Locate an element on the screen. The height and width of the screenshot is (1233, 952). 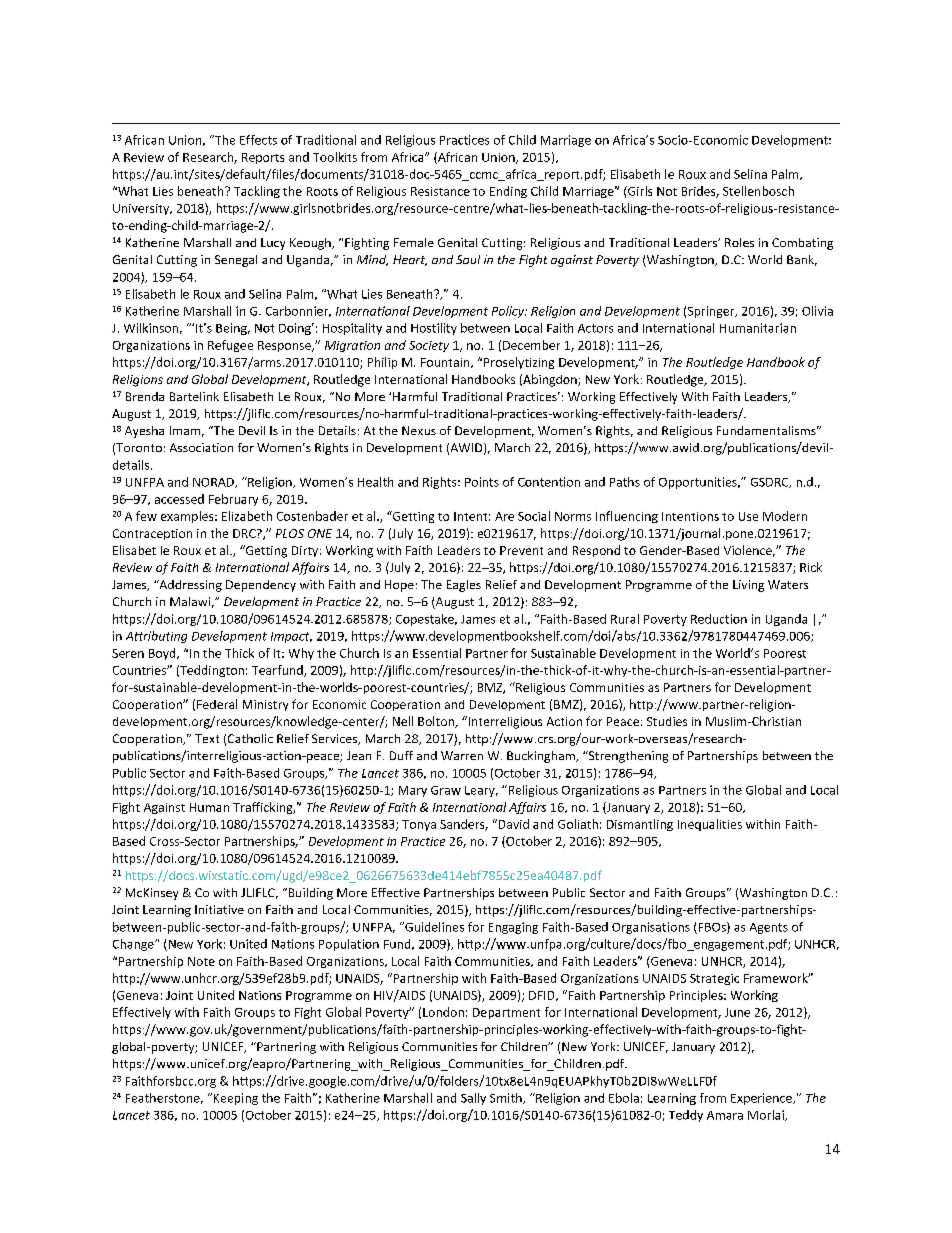
Initiative is located at coordinates (219, 909).
